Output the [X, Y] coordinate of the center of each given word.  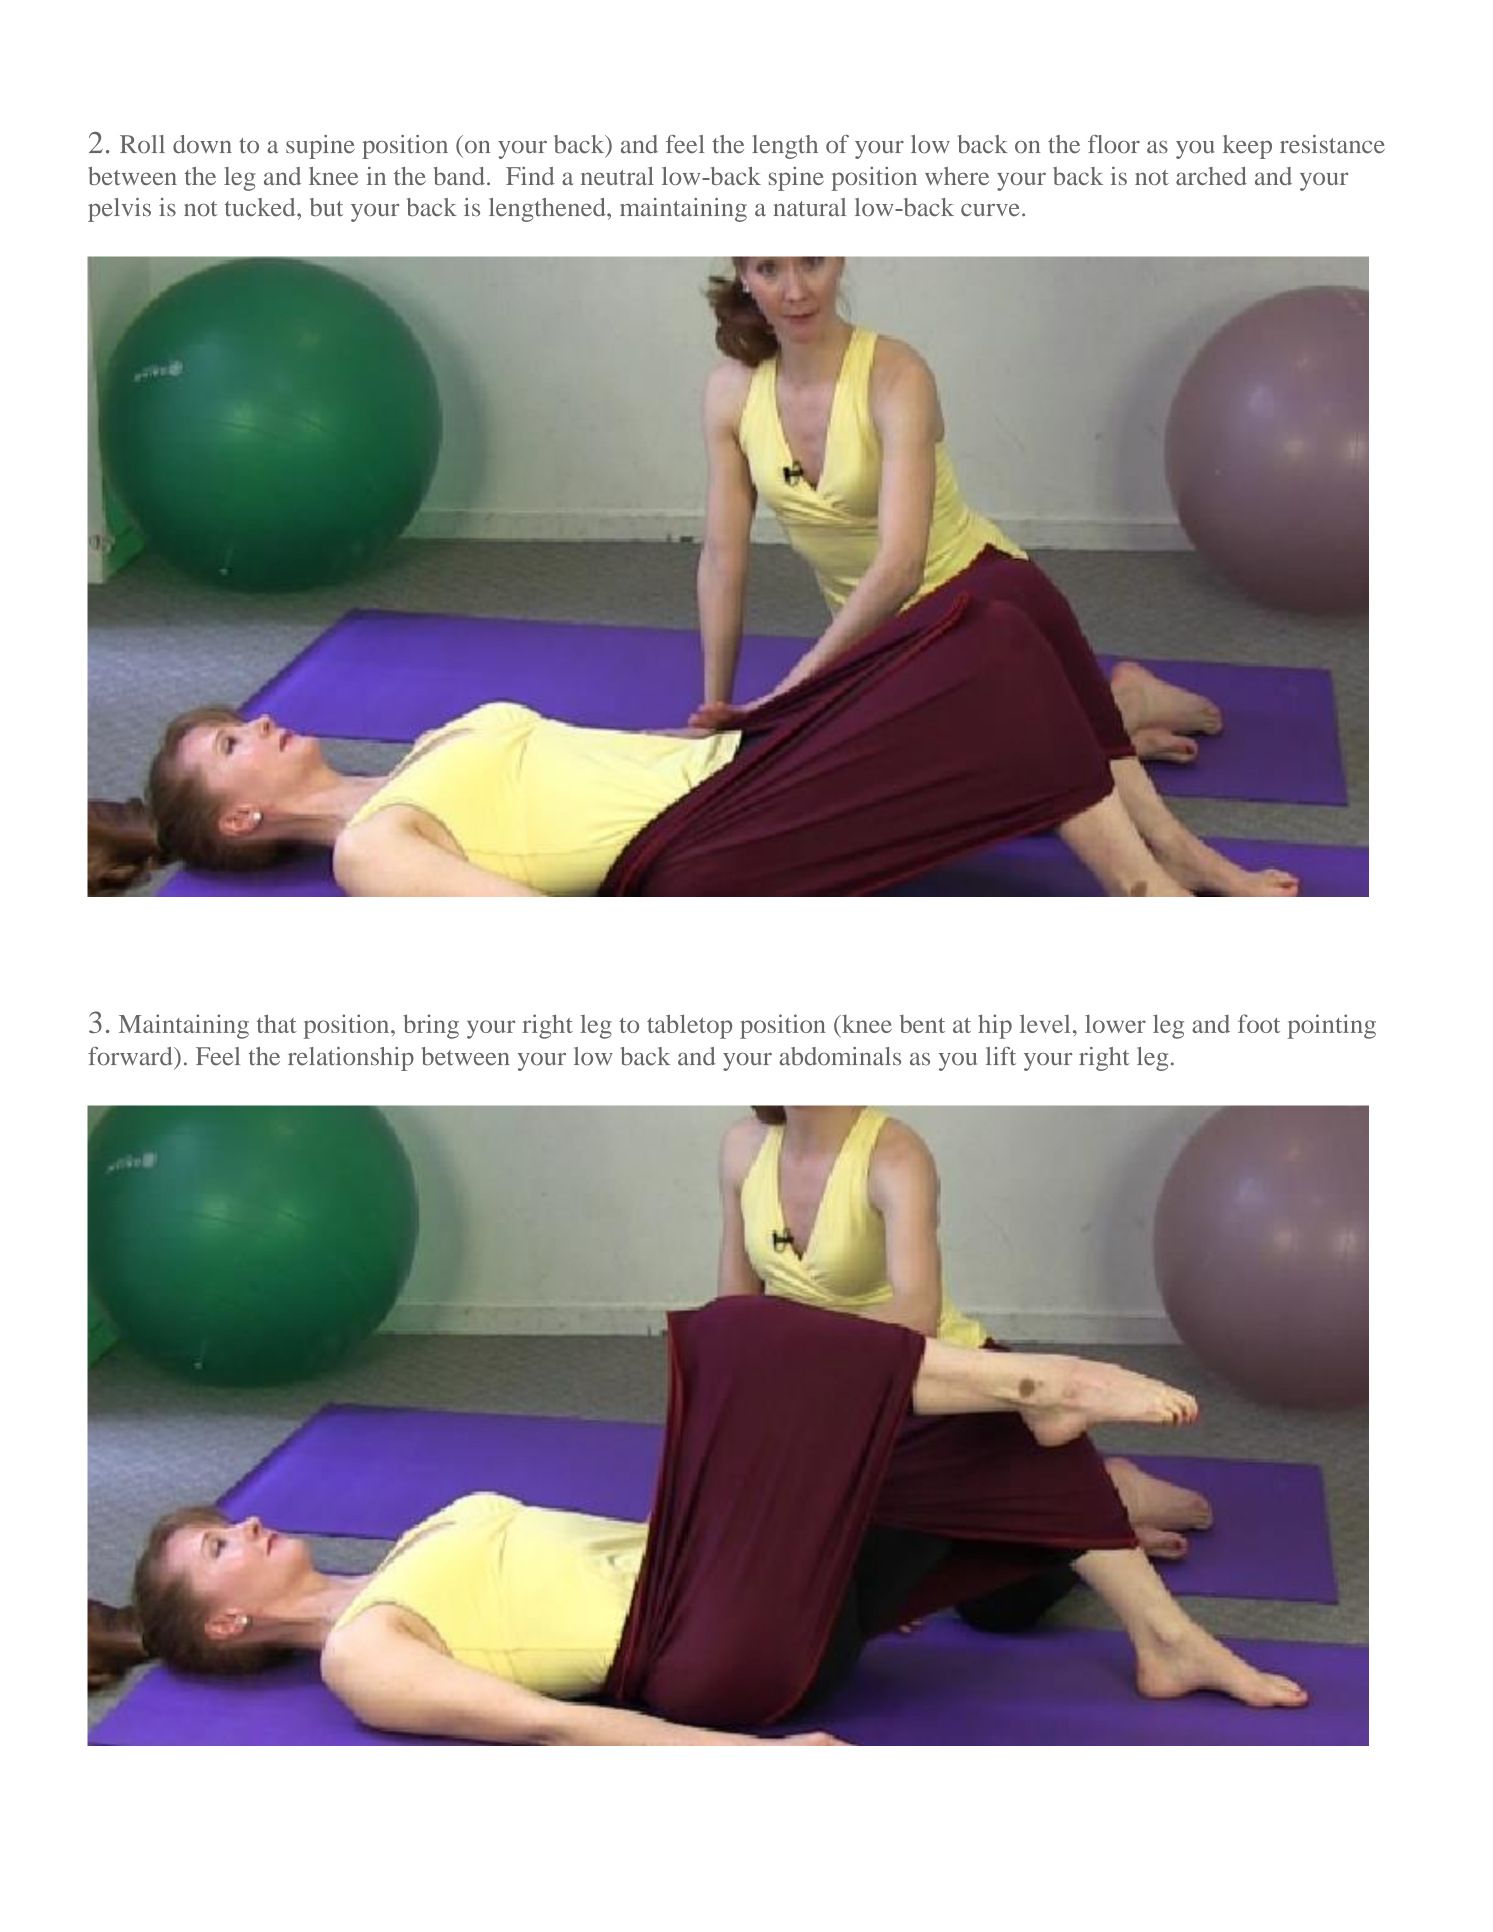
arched [1211, 176]
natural [810, 207]
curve [990, 210]
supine [320, 147]
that [277, 1023]
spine [796, 179]
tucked [261, 207]
